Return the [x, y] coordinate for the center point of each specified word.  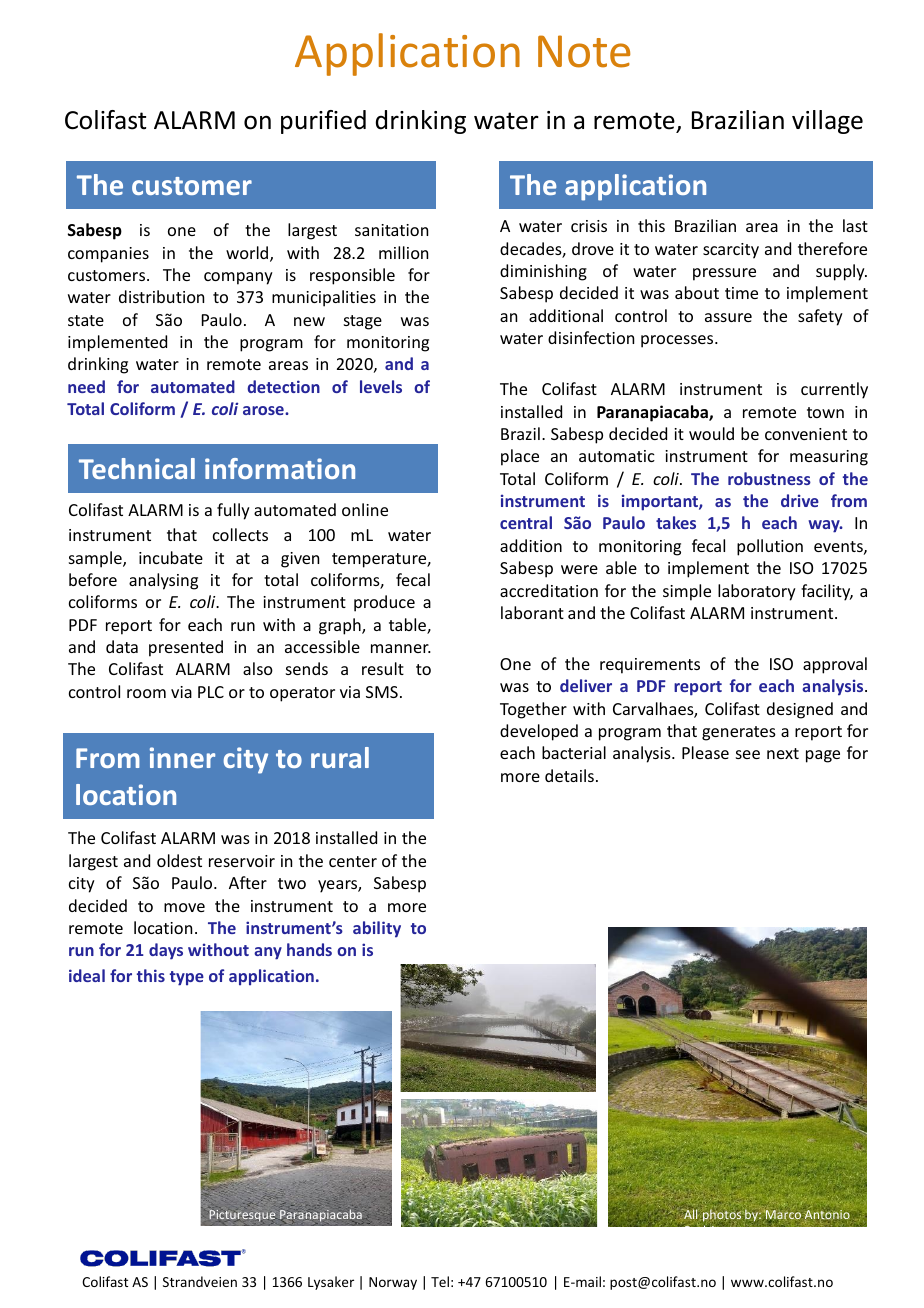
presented [186, 648]
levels [381, 386]
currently [834, 390]
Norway [393, 1283]
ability [377, 929]
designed [800, 710]
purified [323, 122]
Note [584, 51]
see [748, 754]
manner [401, 648]
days [166, 951]
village [827, 122]
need [86, 386]
